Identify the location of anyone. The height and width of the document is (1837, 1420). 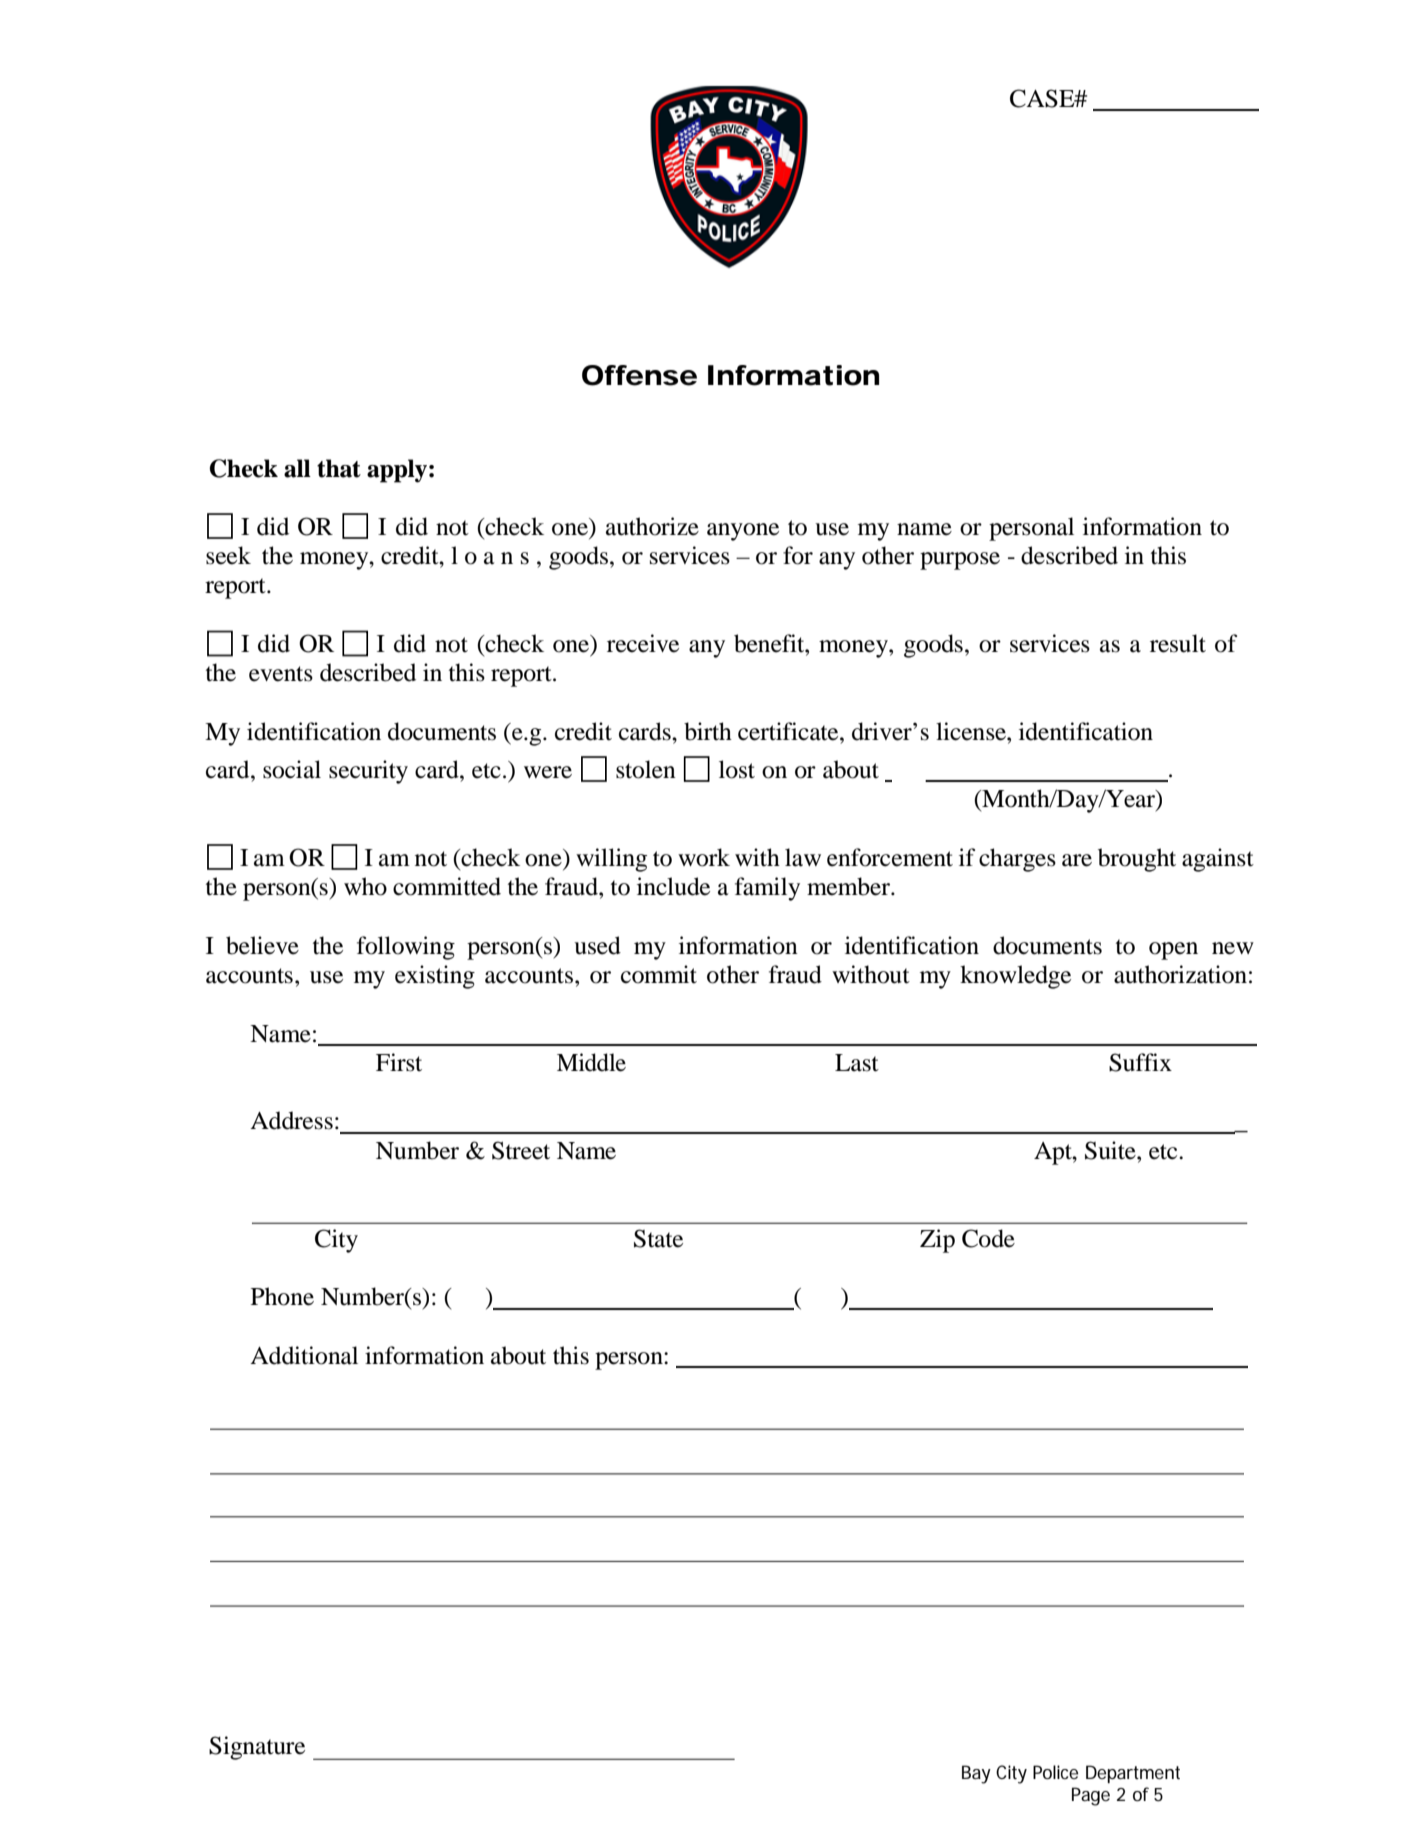
(743, 532).
